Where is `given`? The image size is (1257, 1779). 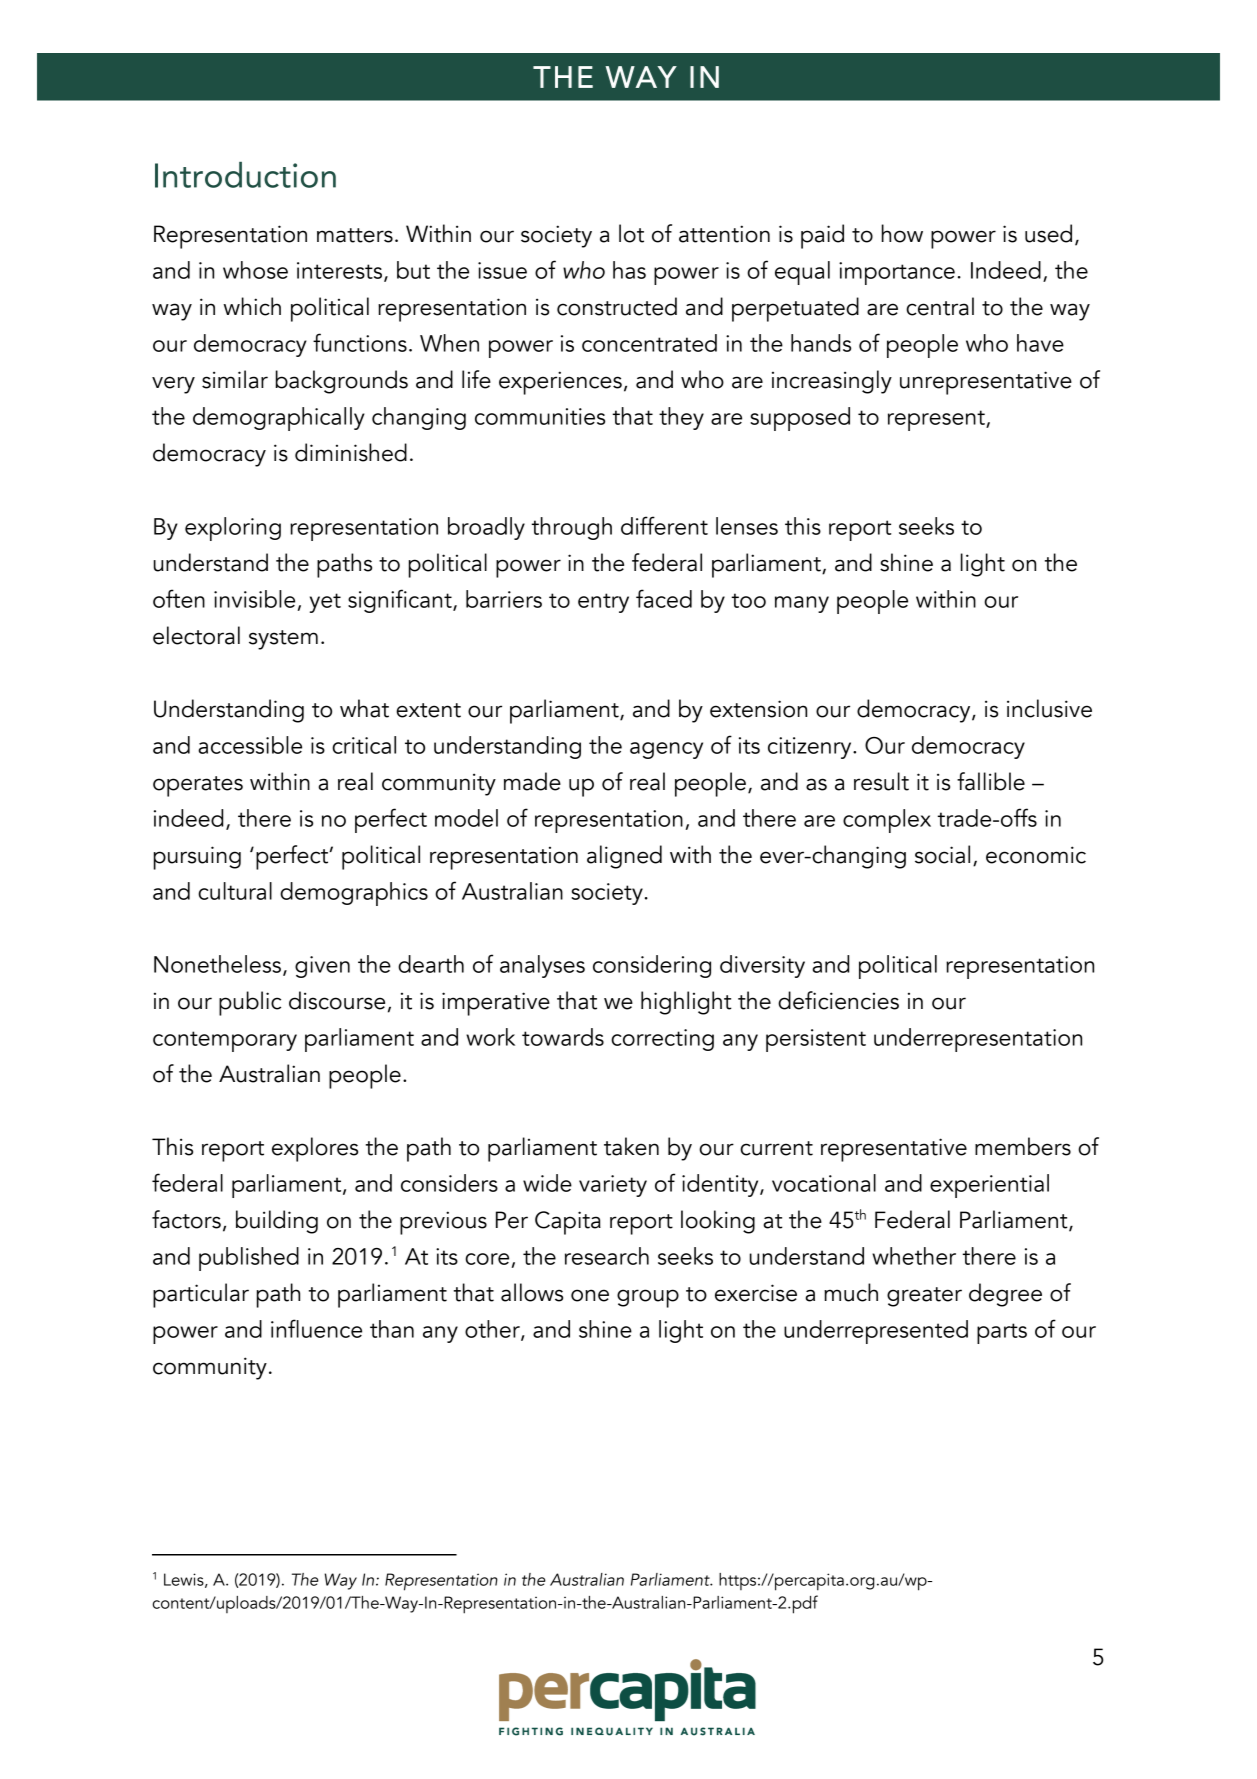 given is located at coordinates (322, 967).
